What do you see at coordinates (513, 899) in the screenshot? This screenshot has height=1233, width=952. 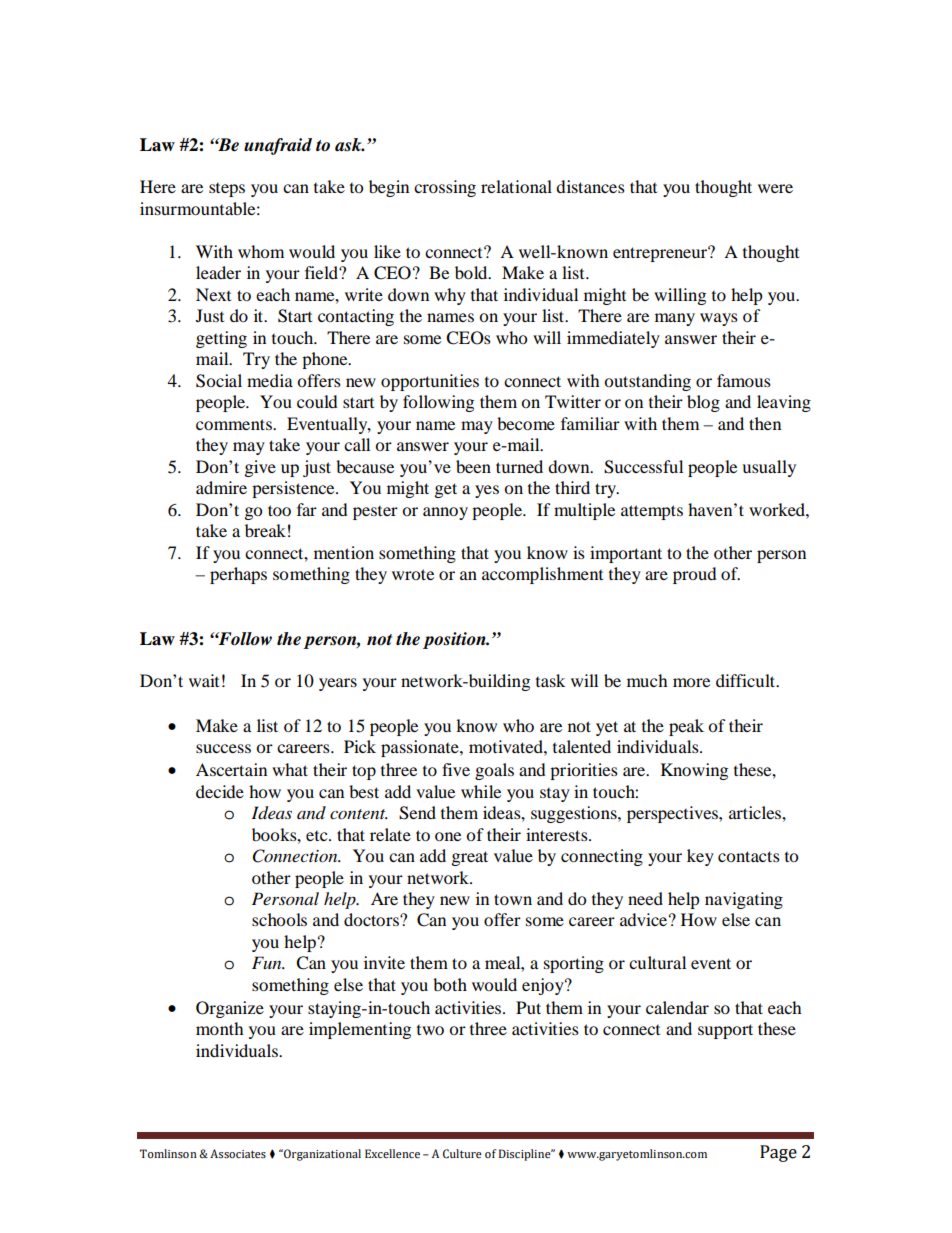 I see `town` at bounding box center [513, 899].
